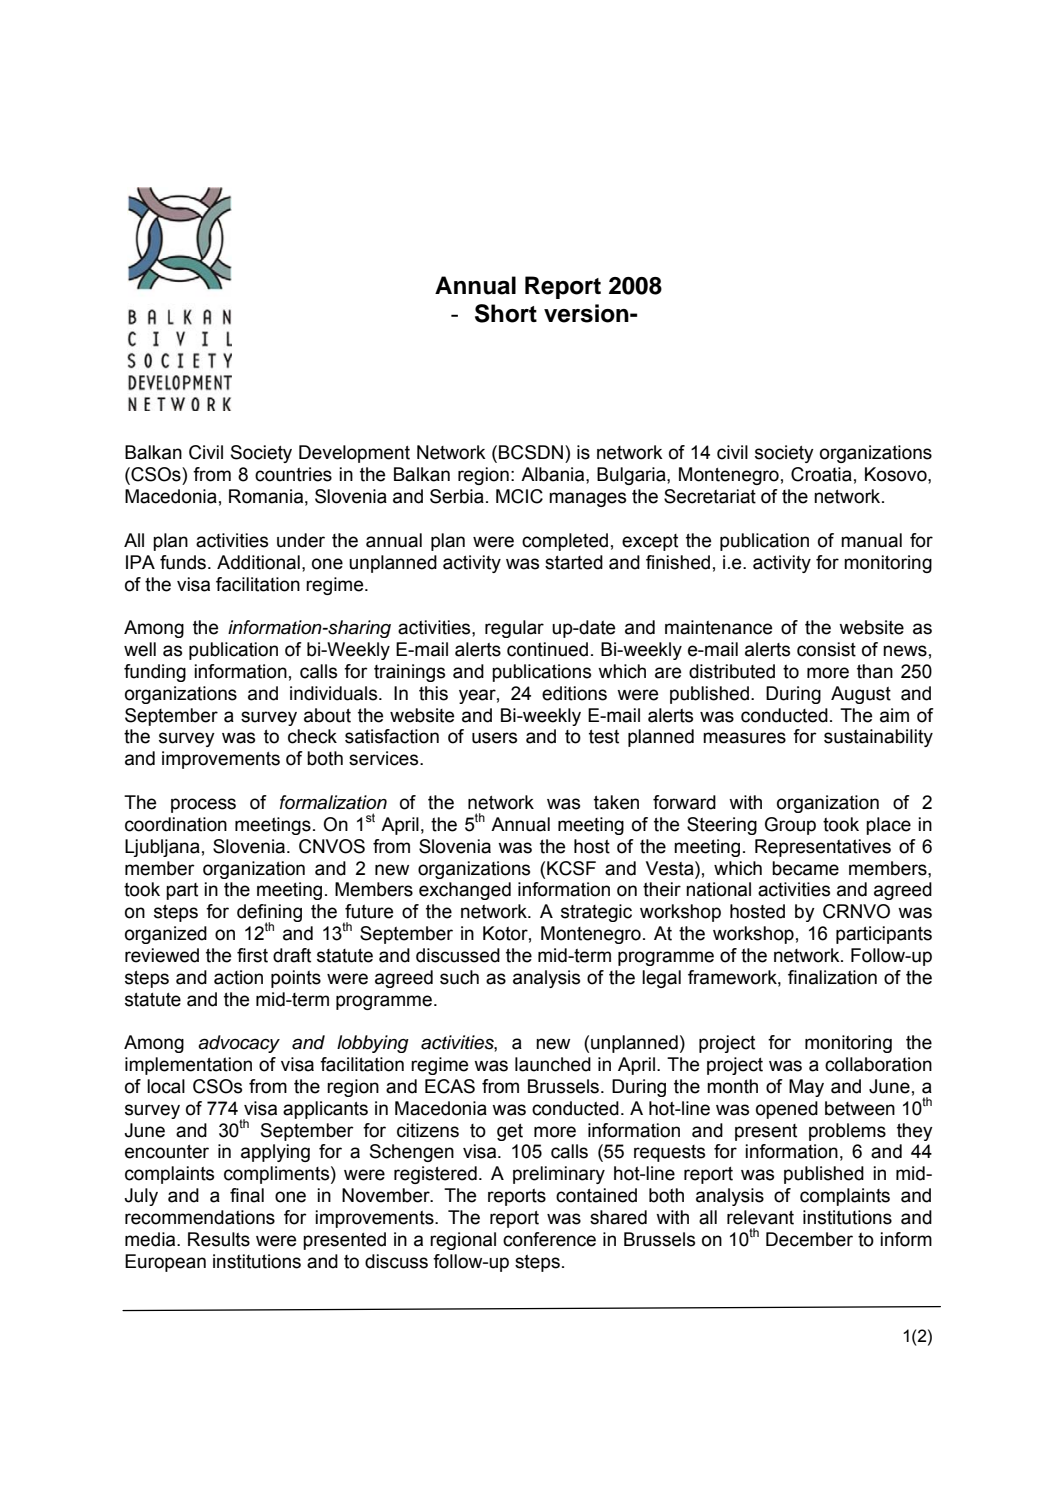 This screenshot has height=1495, width=1057. Describe the element at coordinates (821, 474) in the screenshot. I see `Croatia` at that location.
